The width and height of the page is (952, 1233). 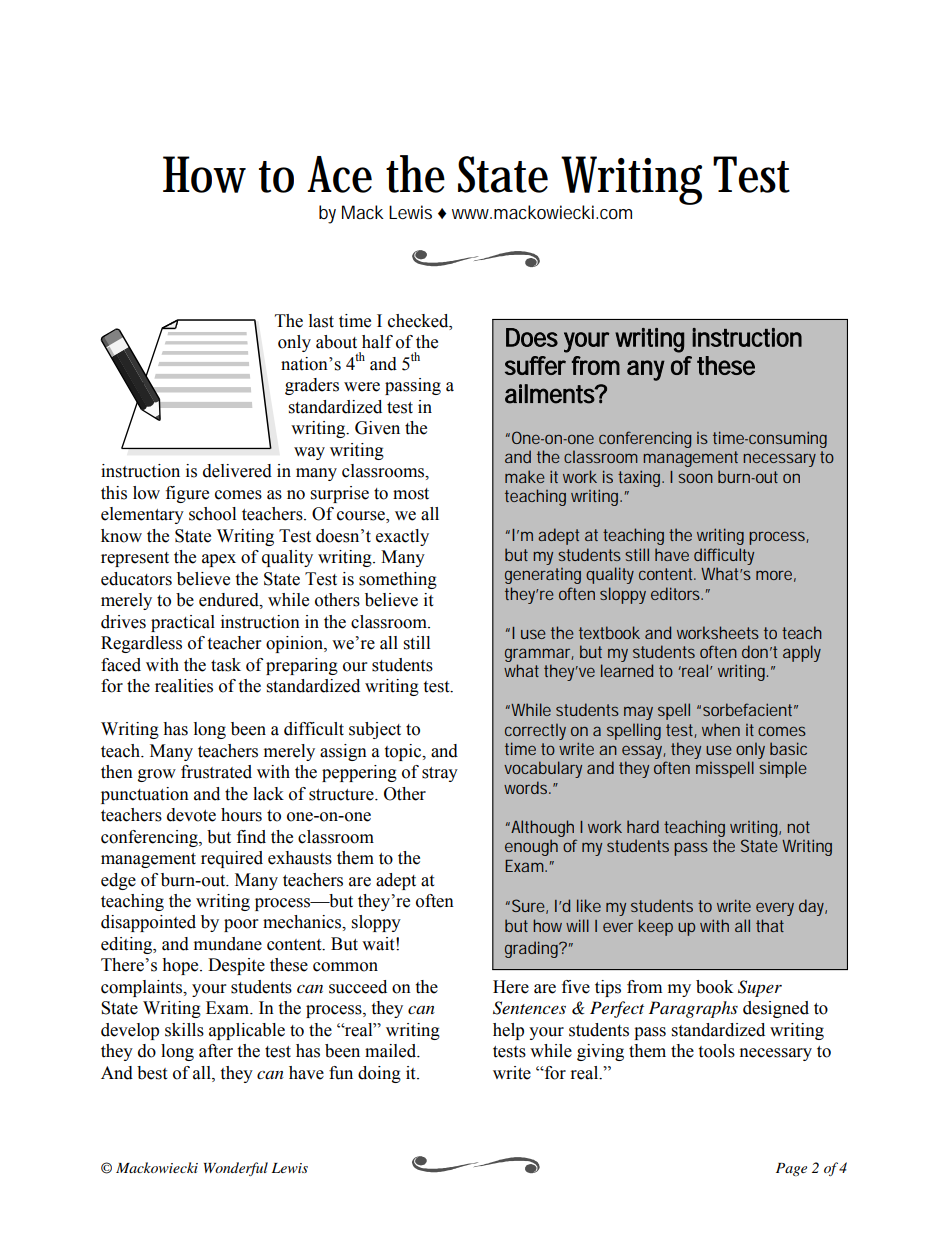 I want to click on frustrated, so click(x=216, y=772).
